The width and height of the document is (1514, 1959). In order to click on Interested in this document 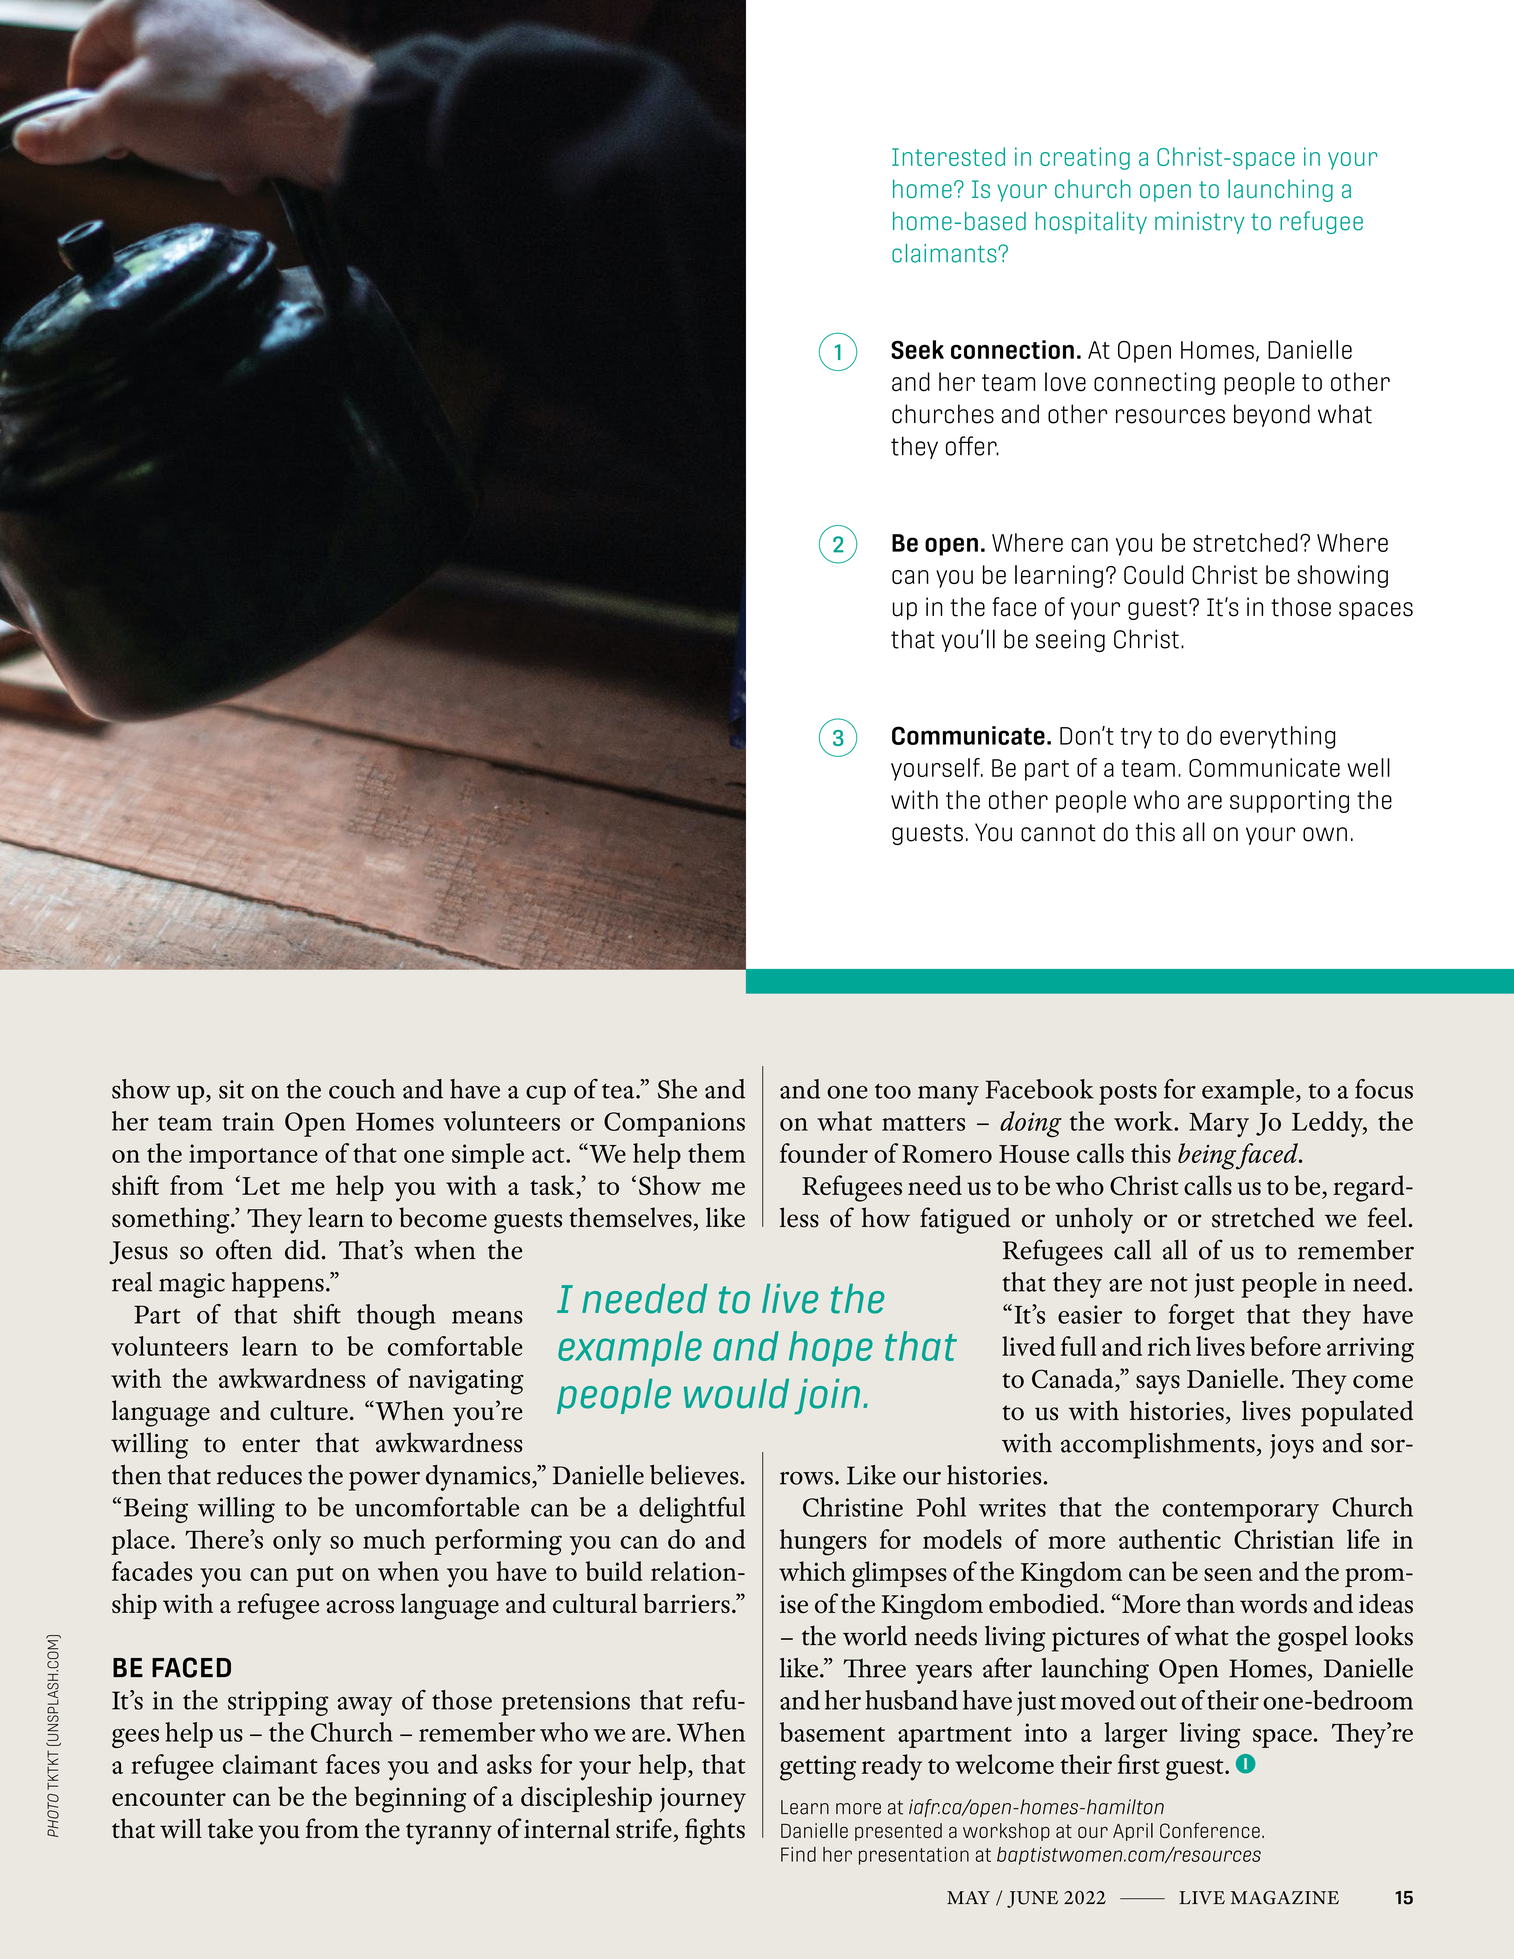, I will do `click(948, 156)`.
